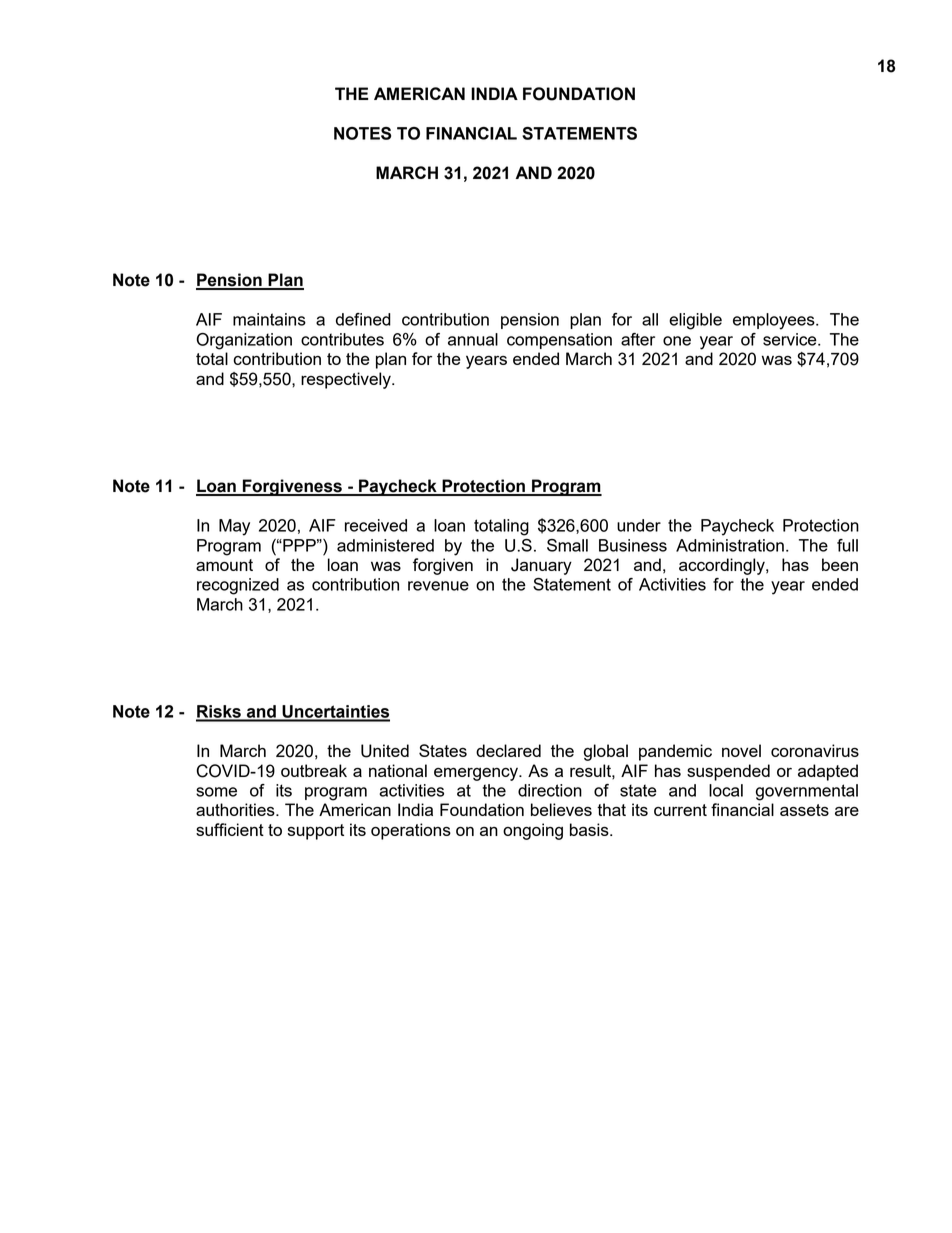  What do you see at coordinates (541, 566) in the page?
I see `January` at bounding box center [541, 566].
